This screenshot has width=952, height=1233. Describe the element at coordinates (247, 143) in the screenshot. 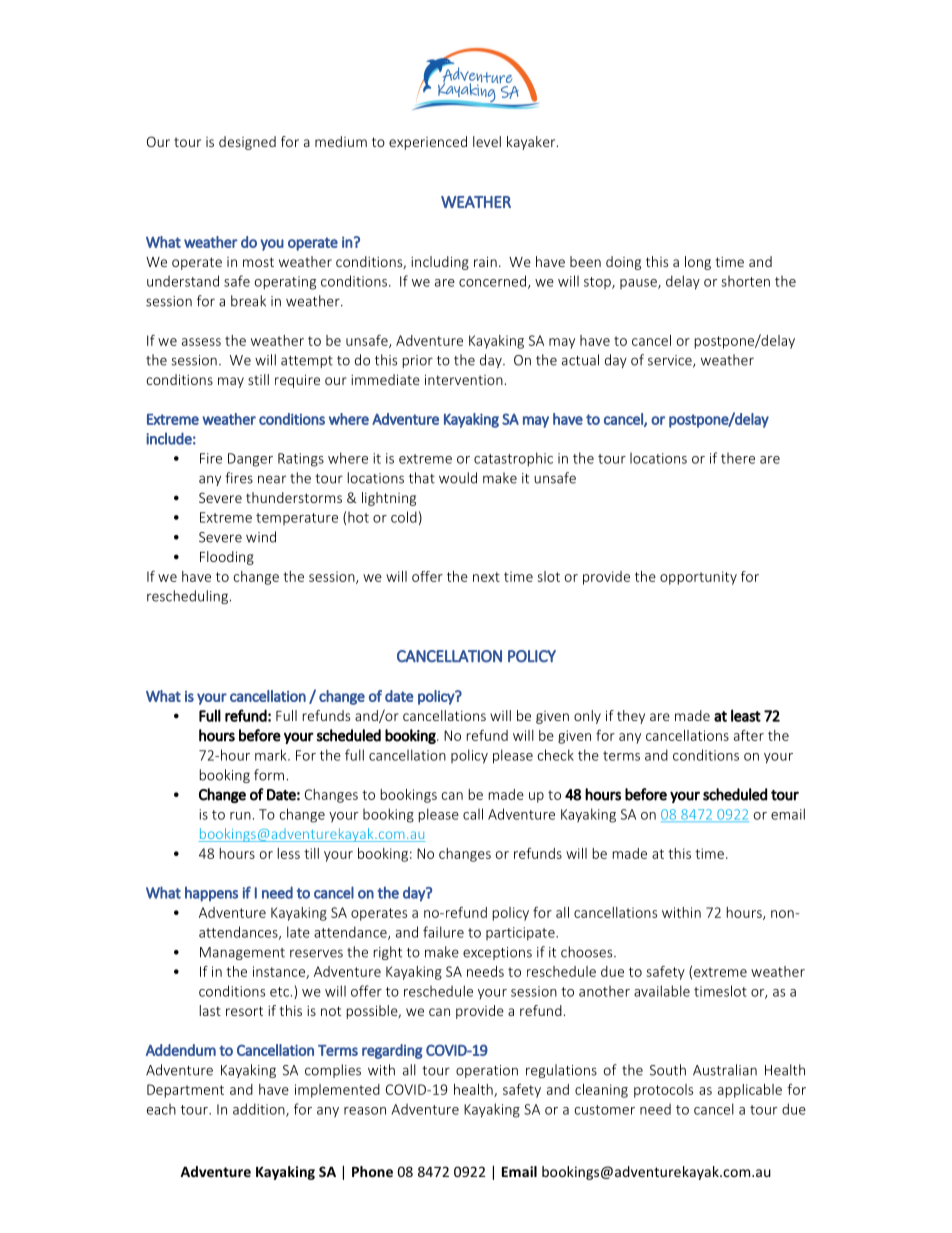

I see `designed` at that location.
